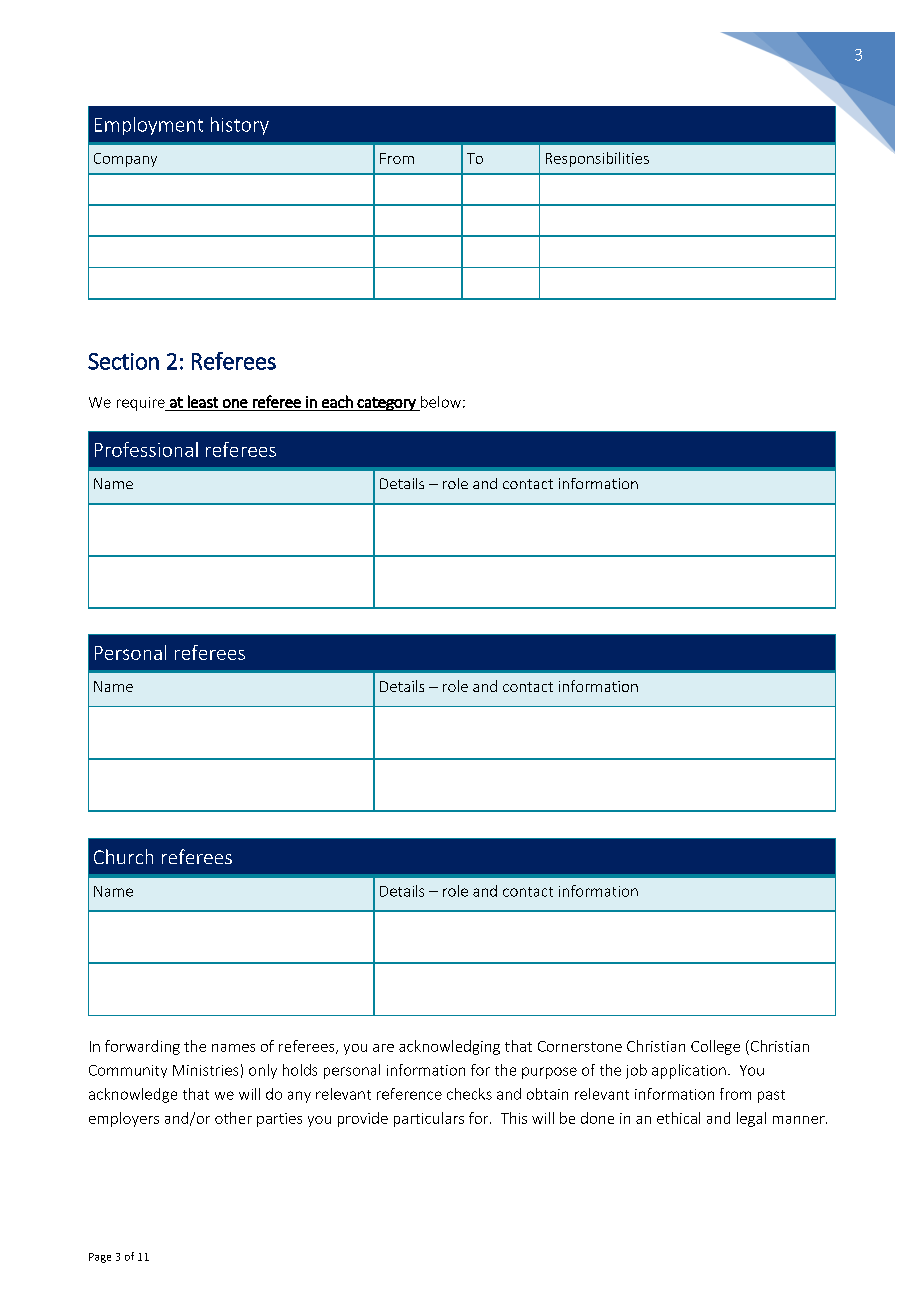 The image size is (924, 1308). Describe the element at coordinates (337, 401) in the image. I see `each` at that location.
